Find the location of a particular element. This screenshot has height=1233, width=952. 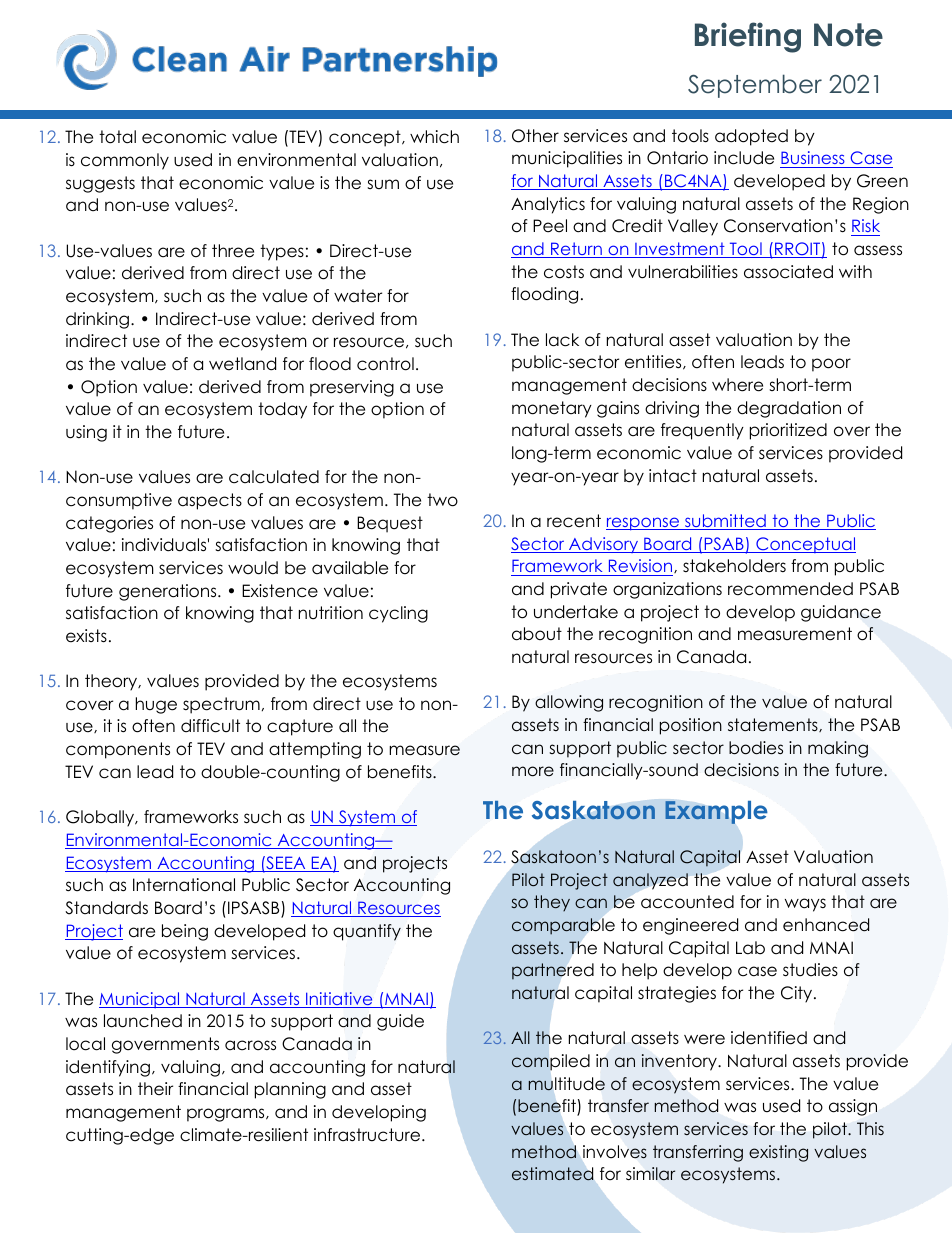

recommended is located at coordinates (790, 589).
